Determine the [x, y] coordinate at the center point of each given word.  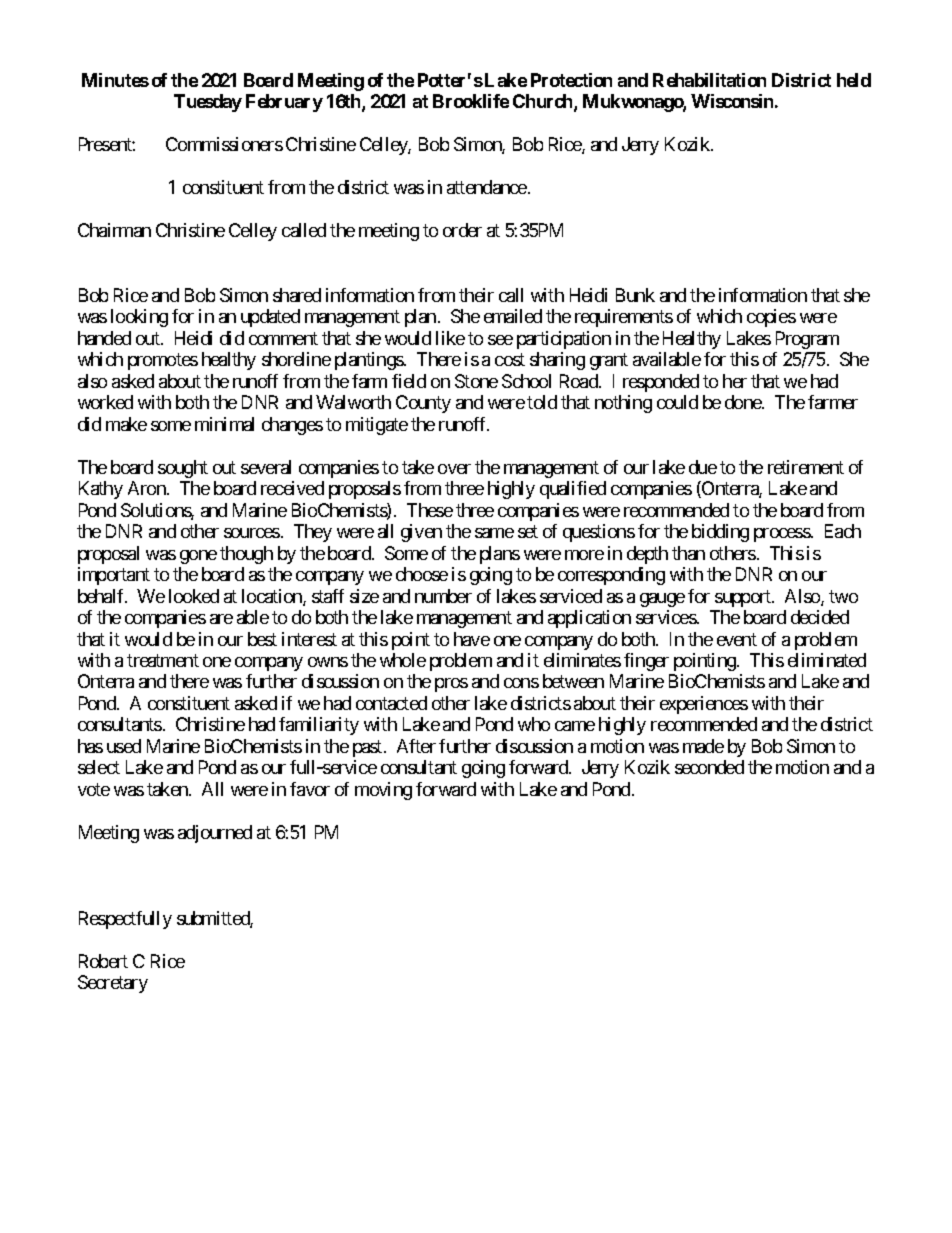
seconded [709, 767]
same [494, 533]
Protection [571, 80]
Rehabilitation [709, 80]
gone [198, 557]
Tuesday [208, 103]
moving [383, 791]
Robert [103, 961]
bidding [720, 533]
